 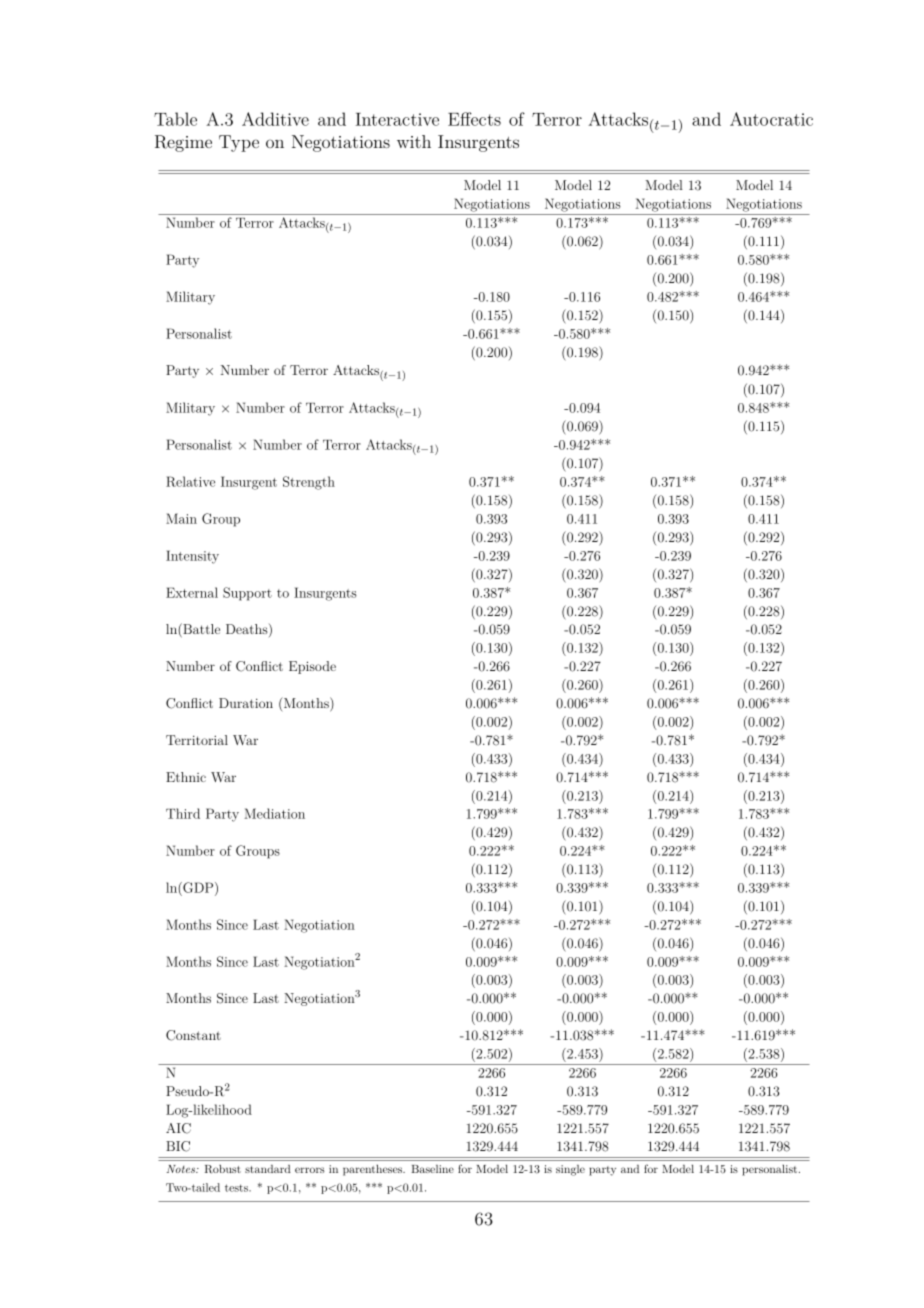 I want to click on Effects, so click(x=474, y=119).
